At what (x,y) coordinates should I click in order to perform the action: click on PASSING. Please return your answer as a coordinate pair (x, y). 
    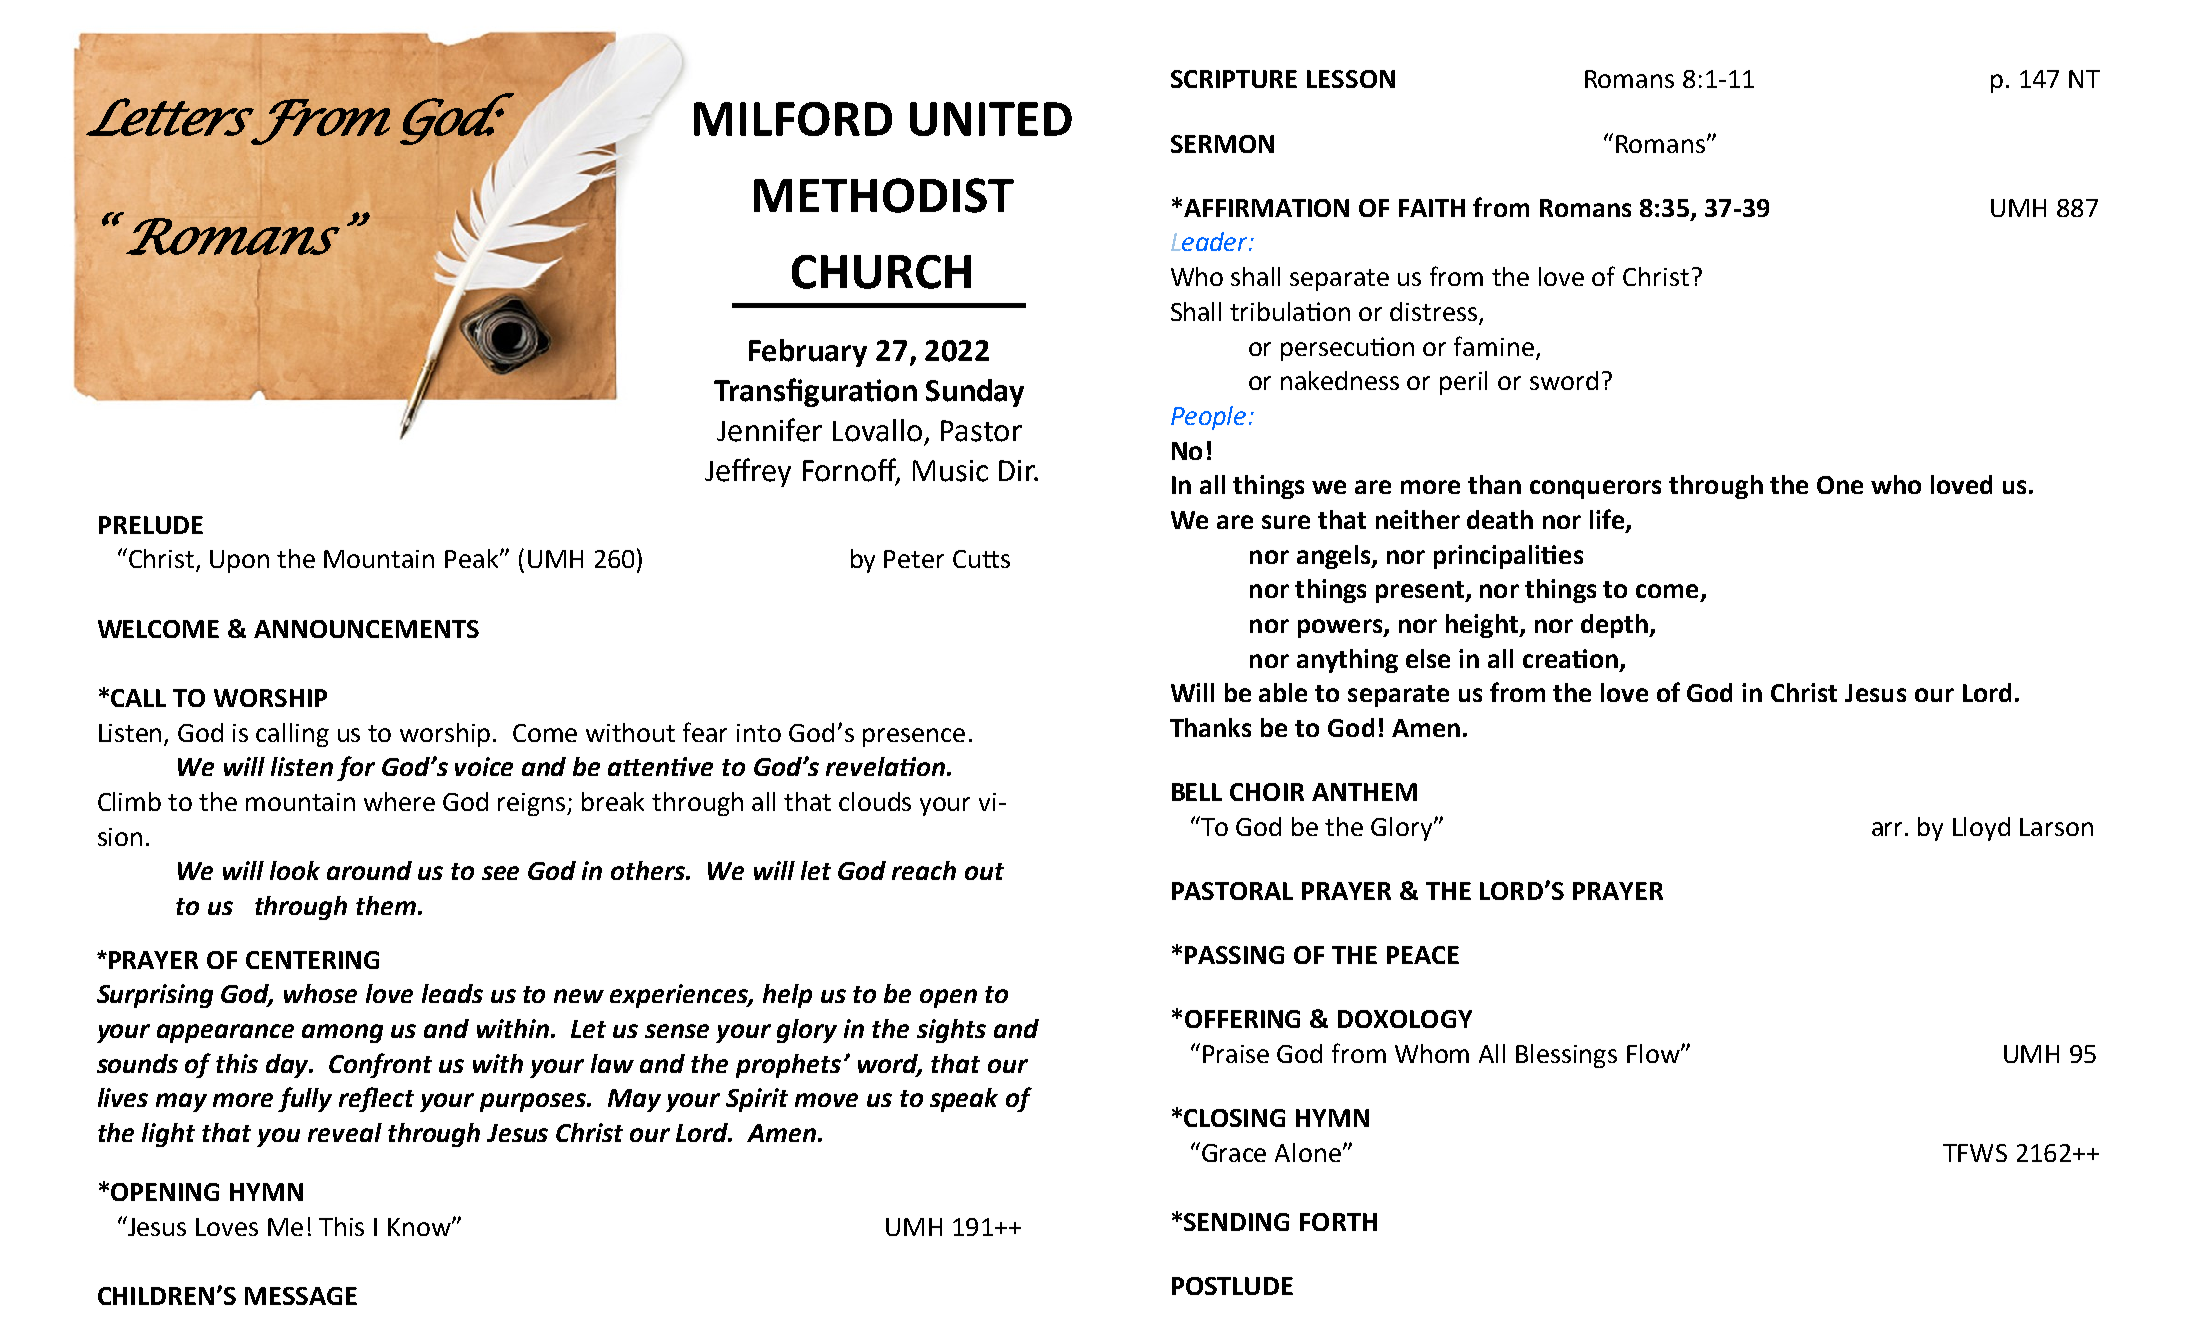
    Looking at the image, I should click on (1234, 955).
